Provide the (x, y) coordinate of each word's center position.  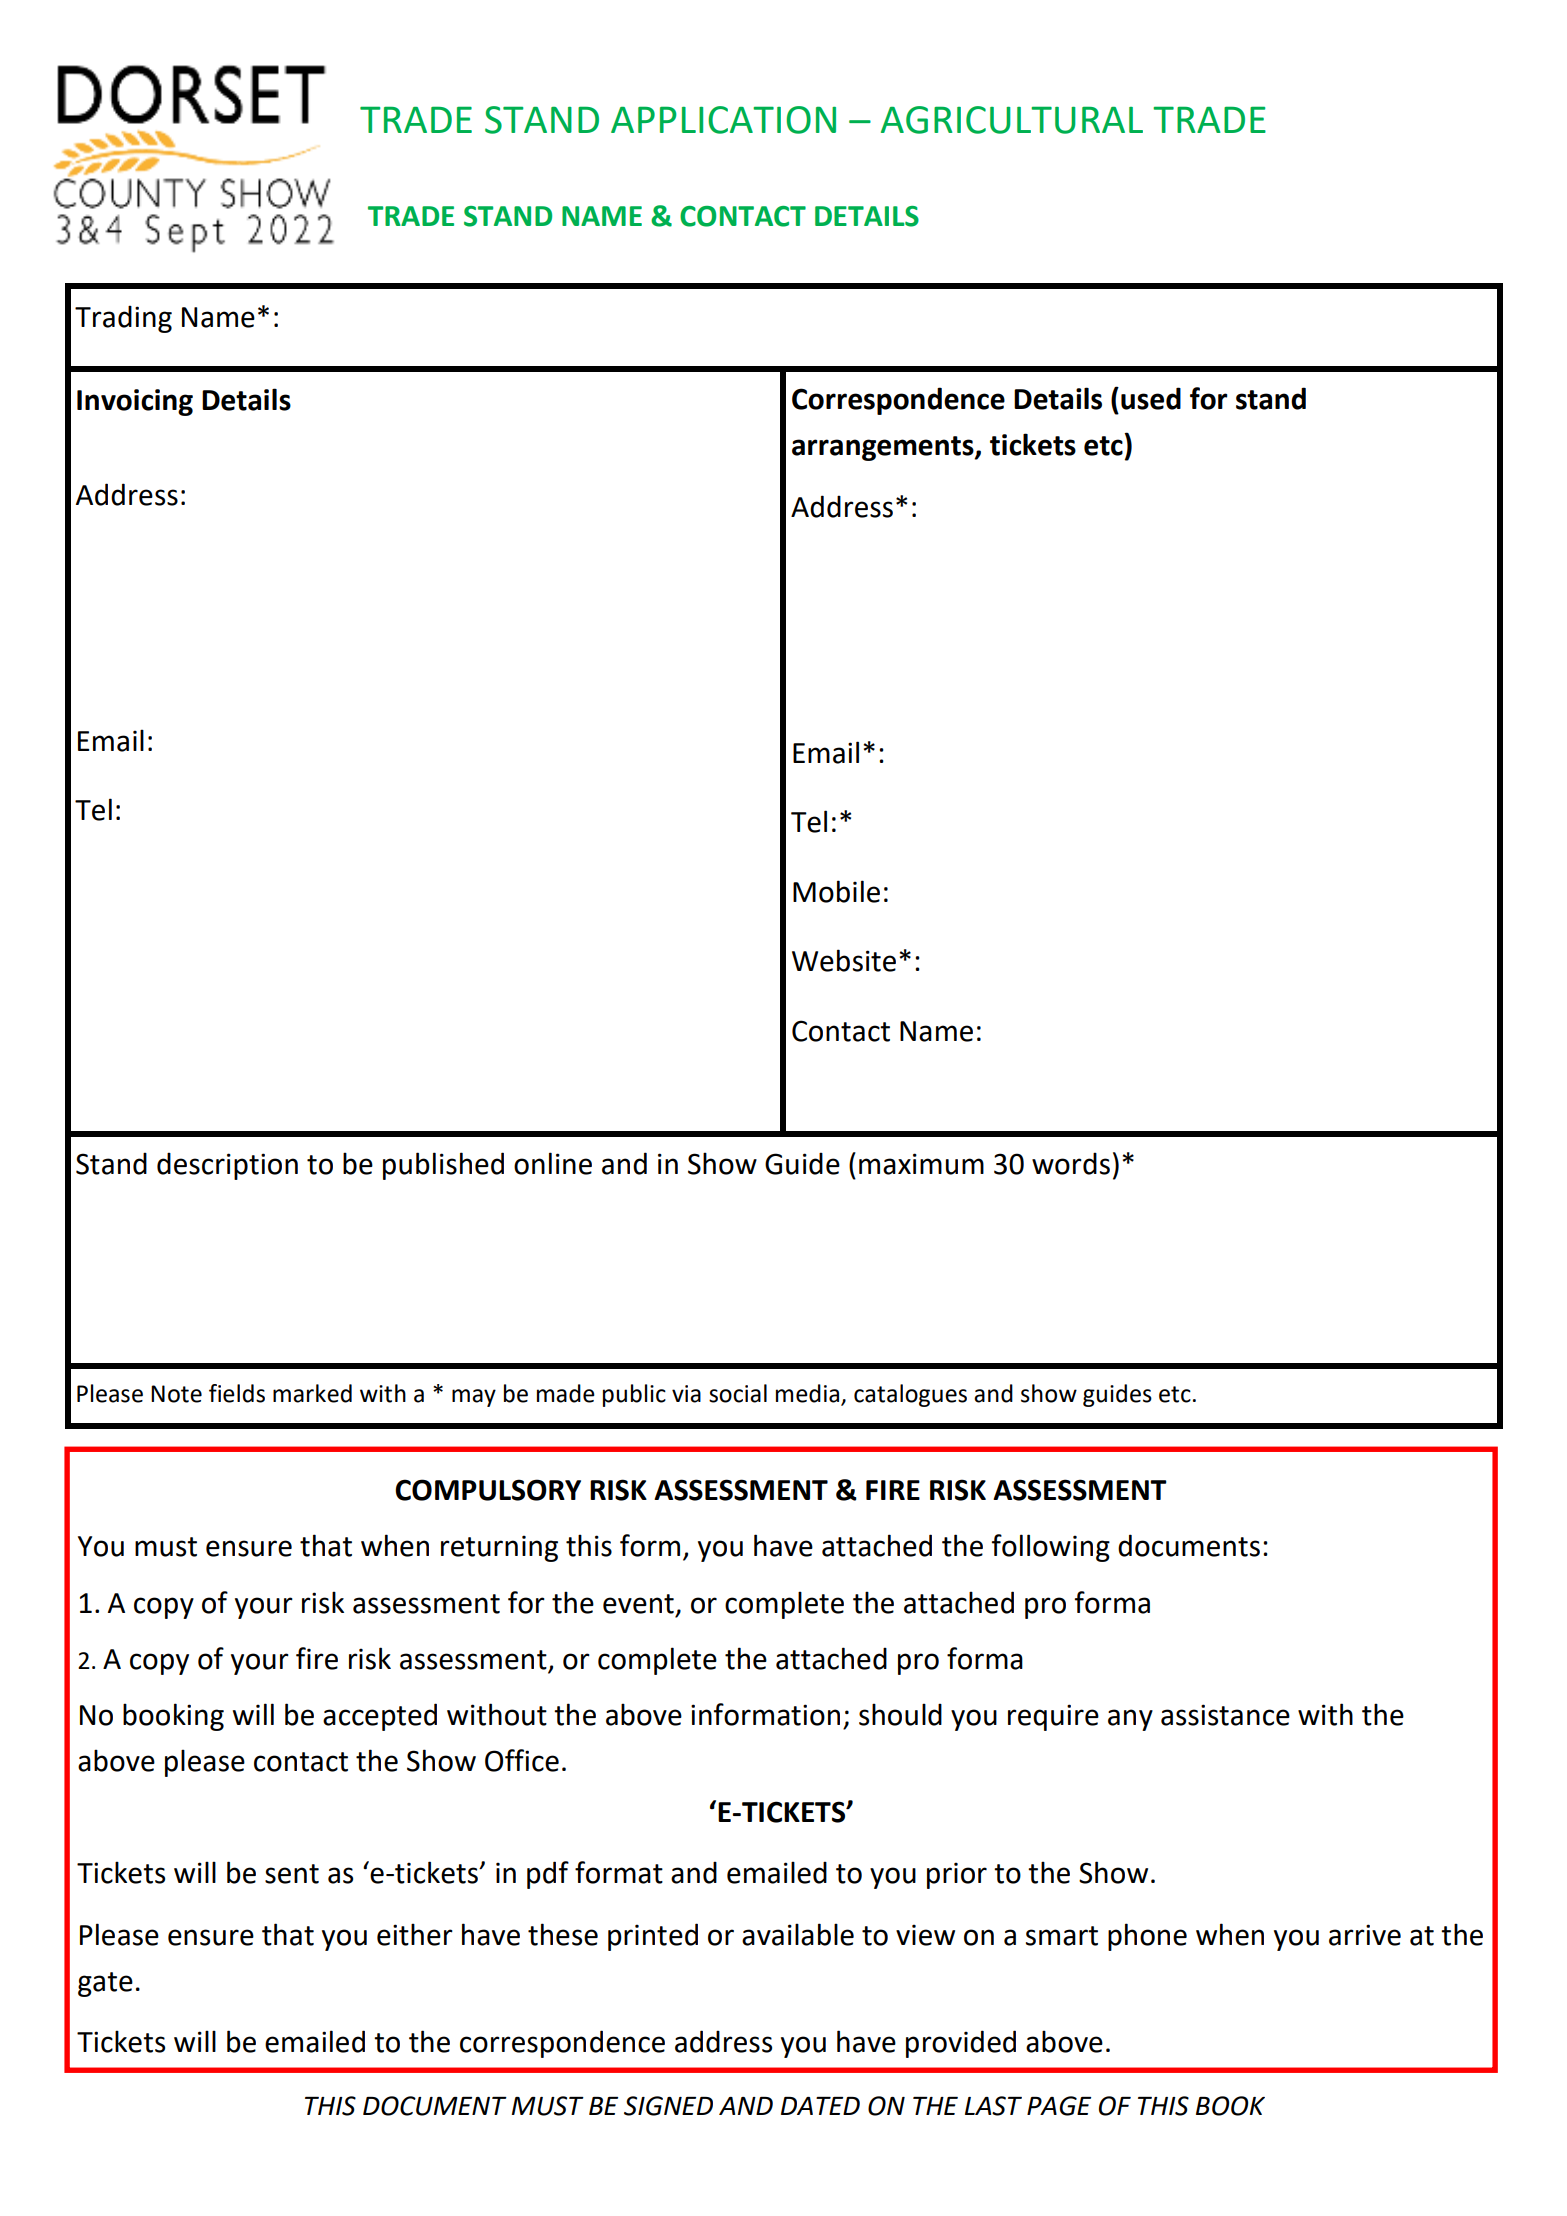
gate (105, 1984)
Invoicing (135, 402)
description (227, 1166)
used (1151, 398)
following (1051, 1548)
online (553, 1163)
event (638, 1604)
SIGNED (668, 2106)
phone (1147, 1937)
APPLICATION (723, 120)
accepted (380, 1717)
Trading (123, 319)
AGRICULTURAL (1012, 120)
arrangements (884, 448)
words (1071, 1163)
